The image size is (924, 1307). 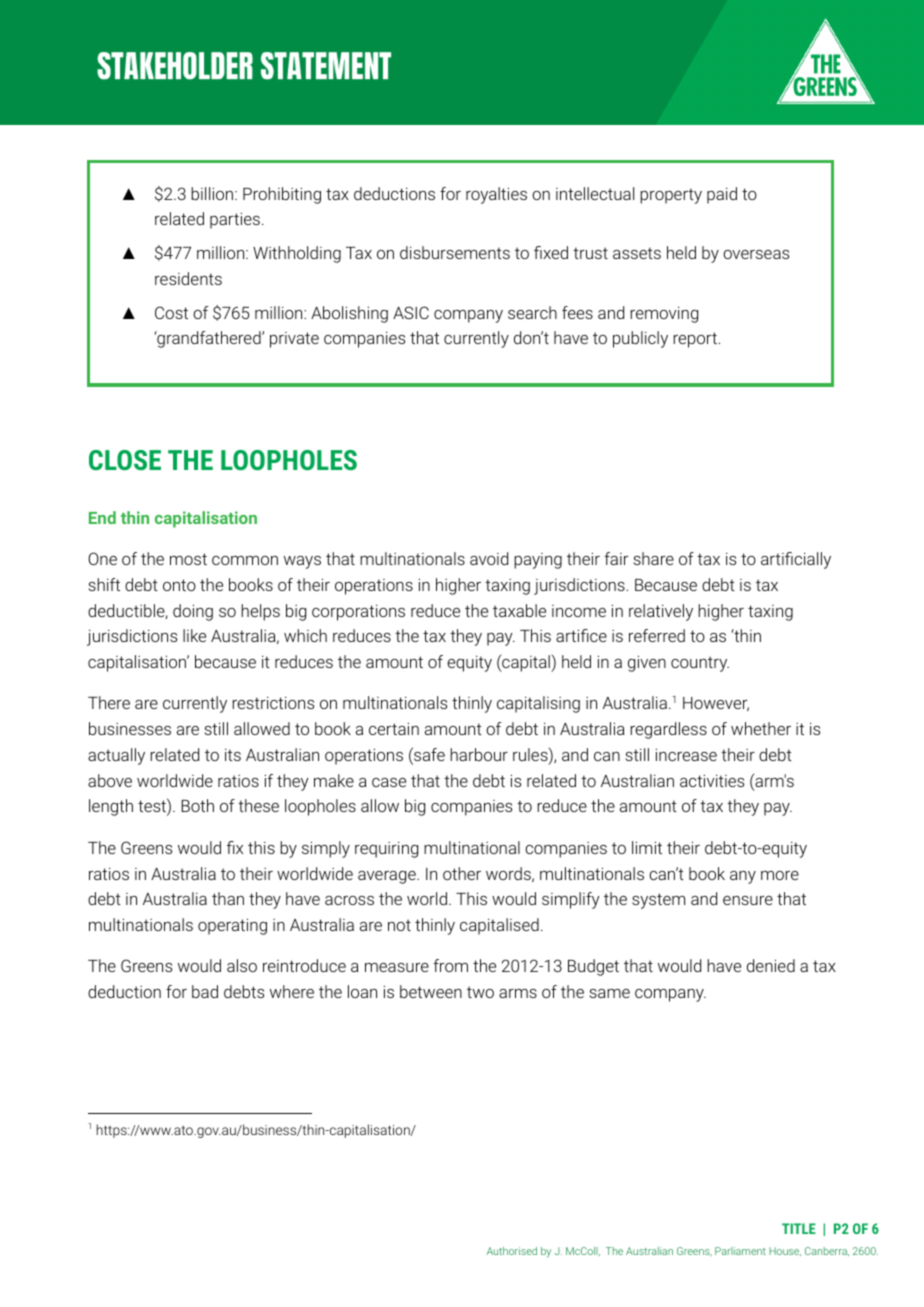 What do you see at coordinates (197, 805) in the screenshot?
I see `Both` at bounding box center [197, 805].
